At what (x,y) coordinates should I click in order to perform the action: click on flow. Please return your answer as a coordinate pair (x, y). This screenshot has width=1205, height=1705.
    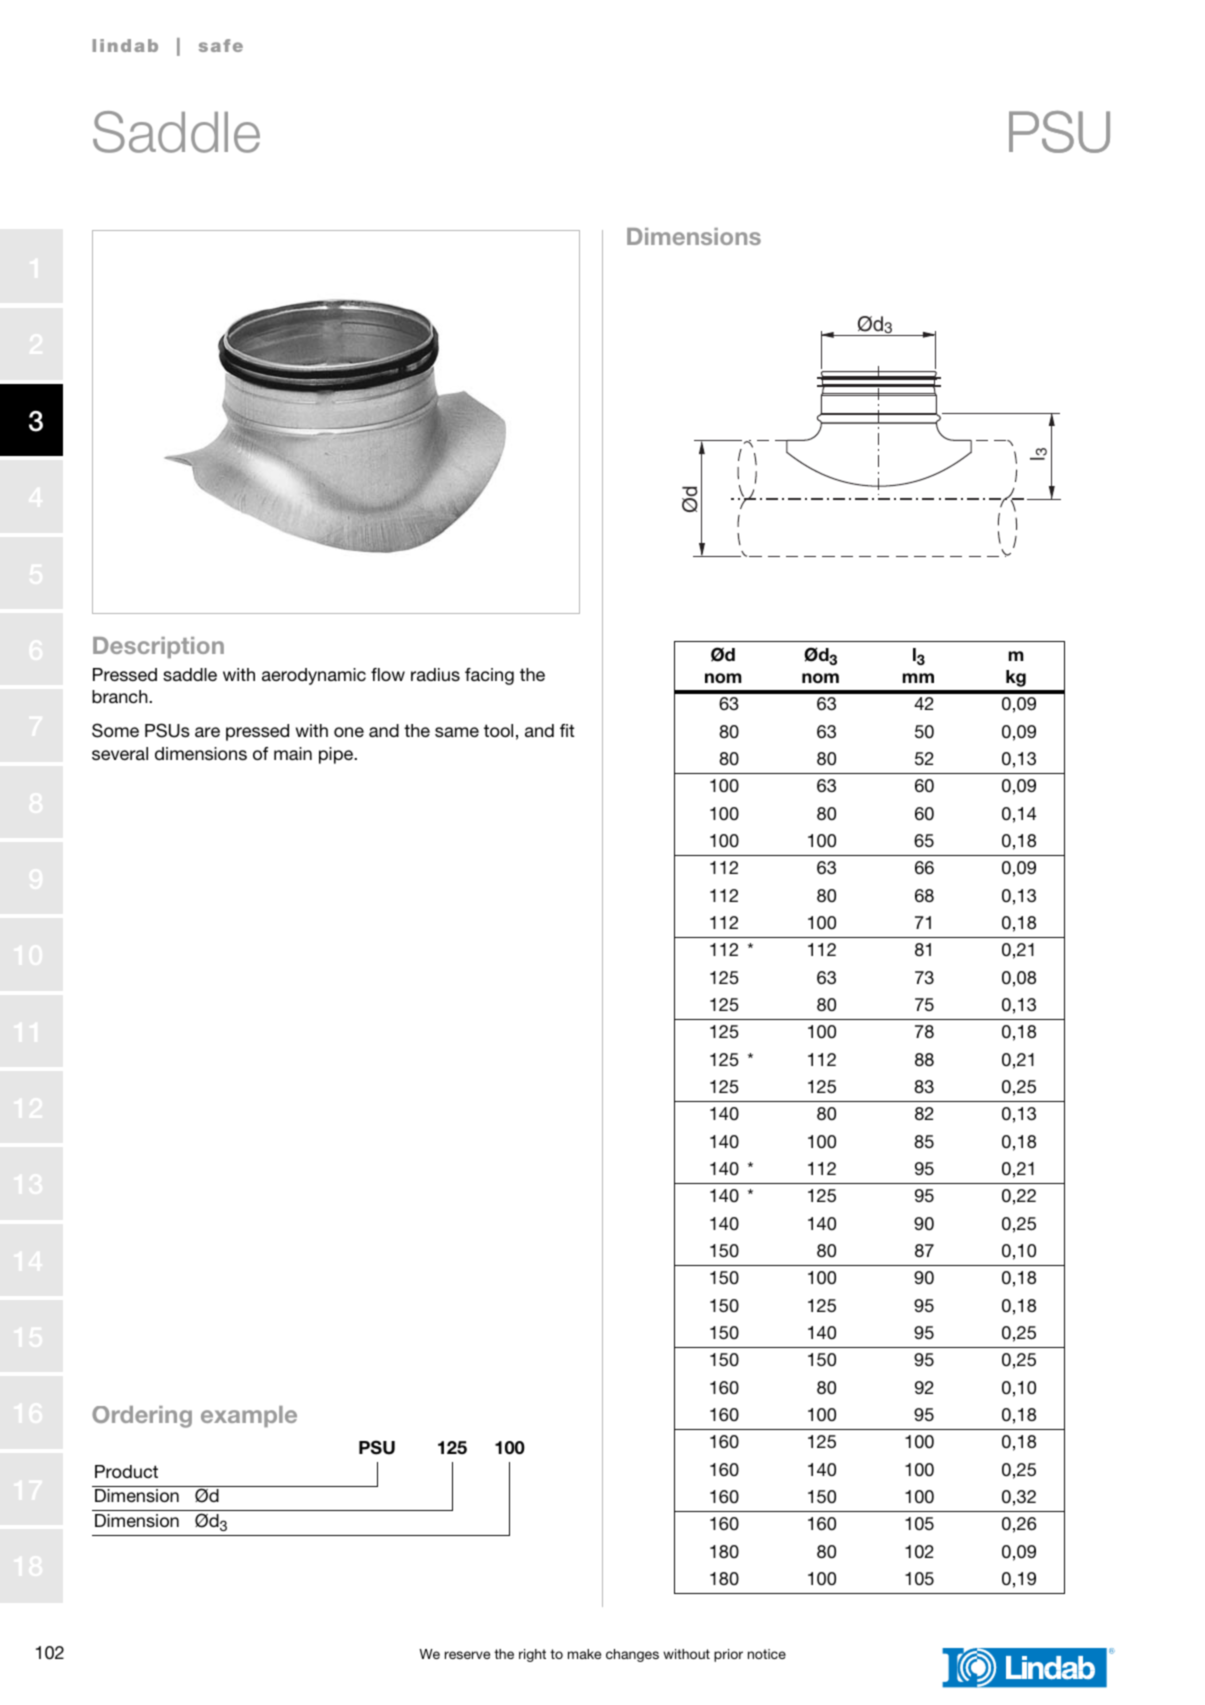
    Looking at the image, I should click on (388, 674).
